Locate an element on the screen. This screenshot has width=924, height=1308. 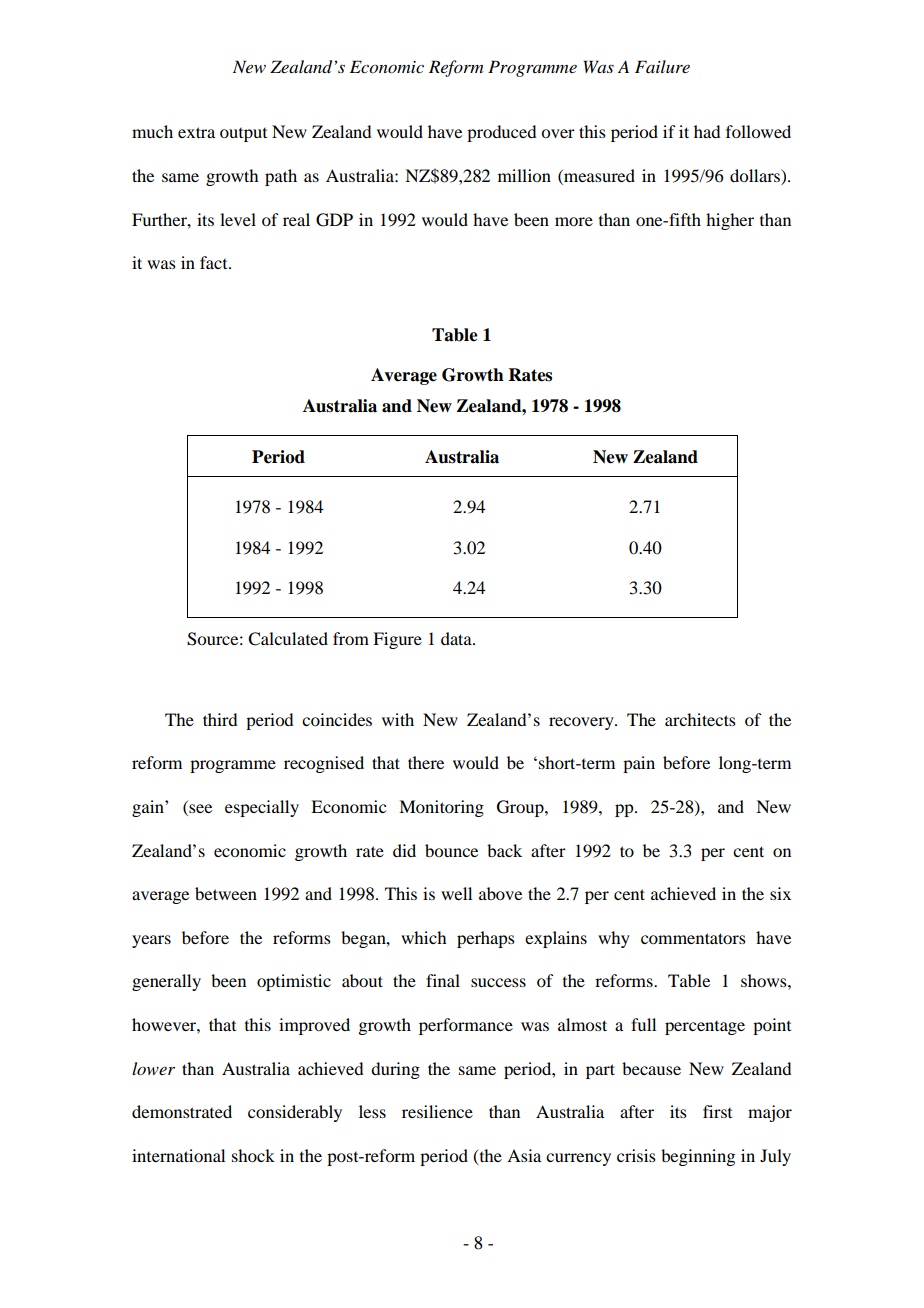
resilience is located at coordinates (437, 1111).
